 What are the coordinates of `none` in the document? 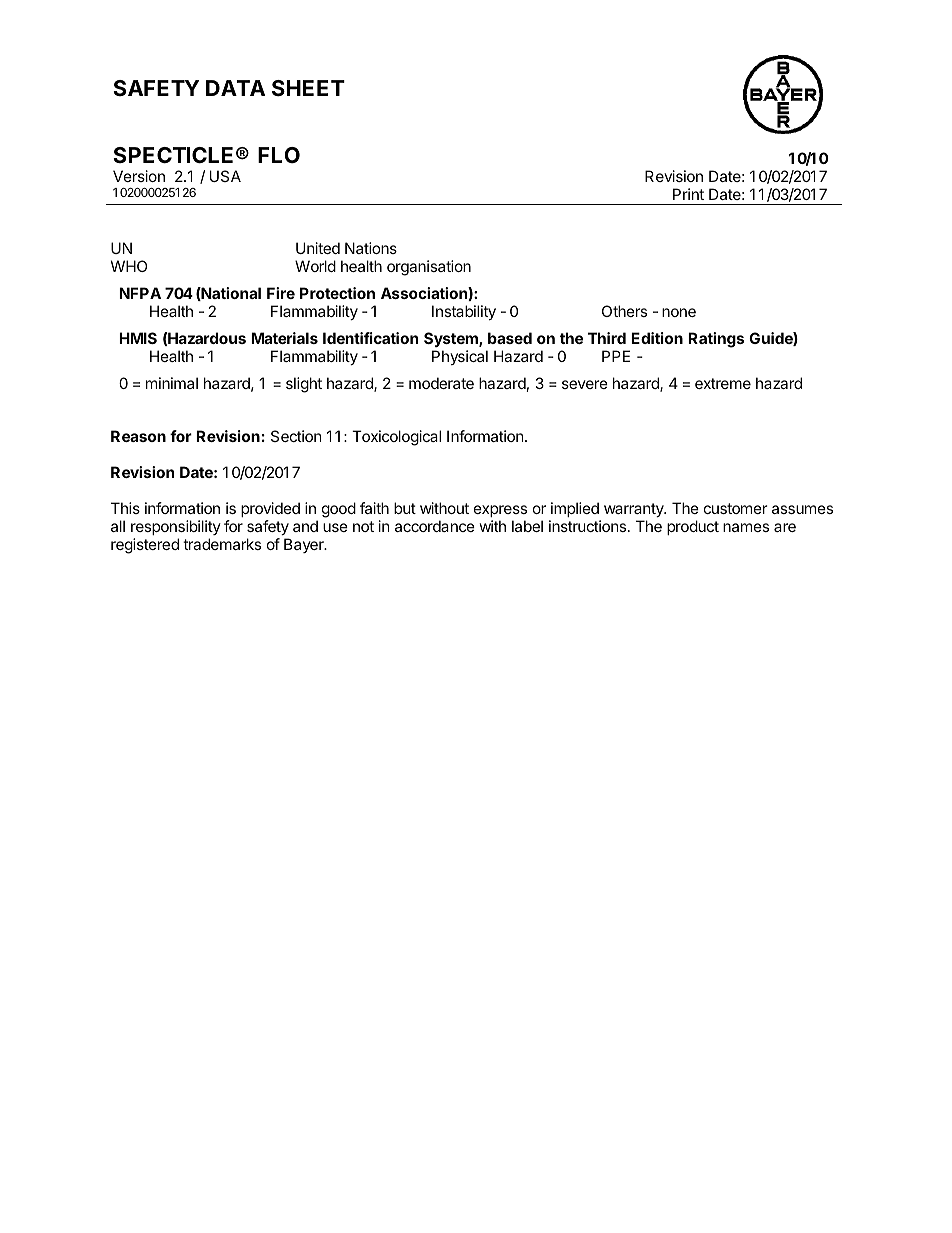 It's located at (679, 312).
